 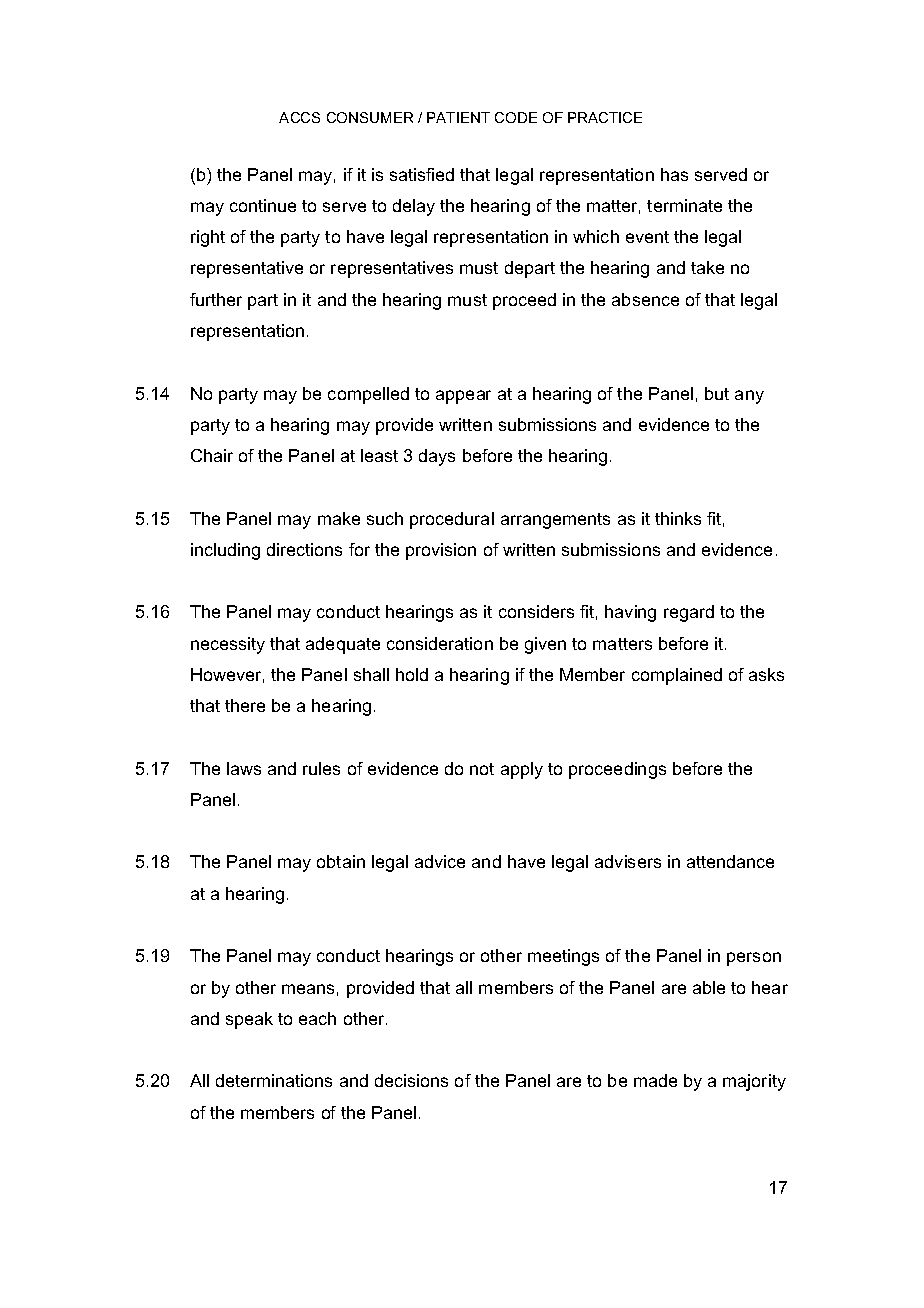 I want to click on continue, so click(x=263, y=205).
